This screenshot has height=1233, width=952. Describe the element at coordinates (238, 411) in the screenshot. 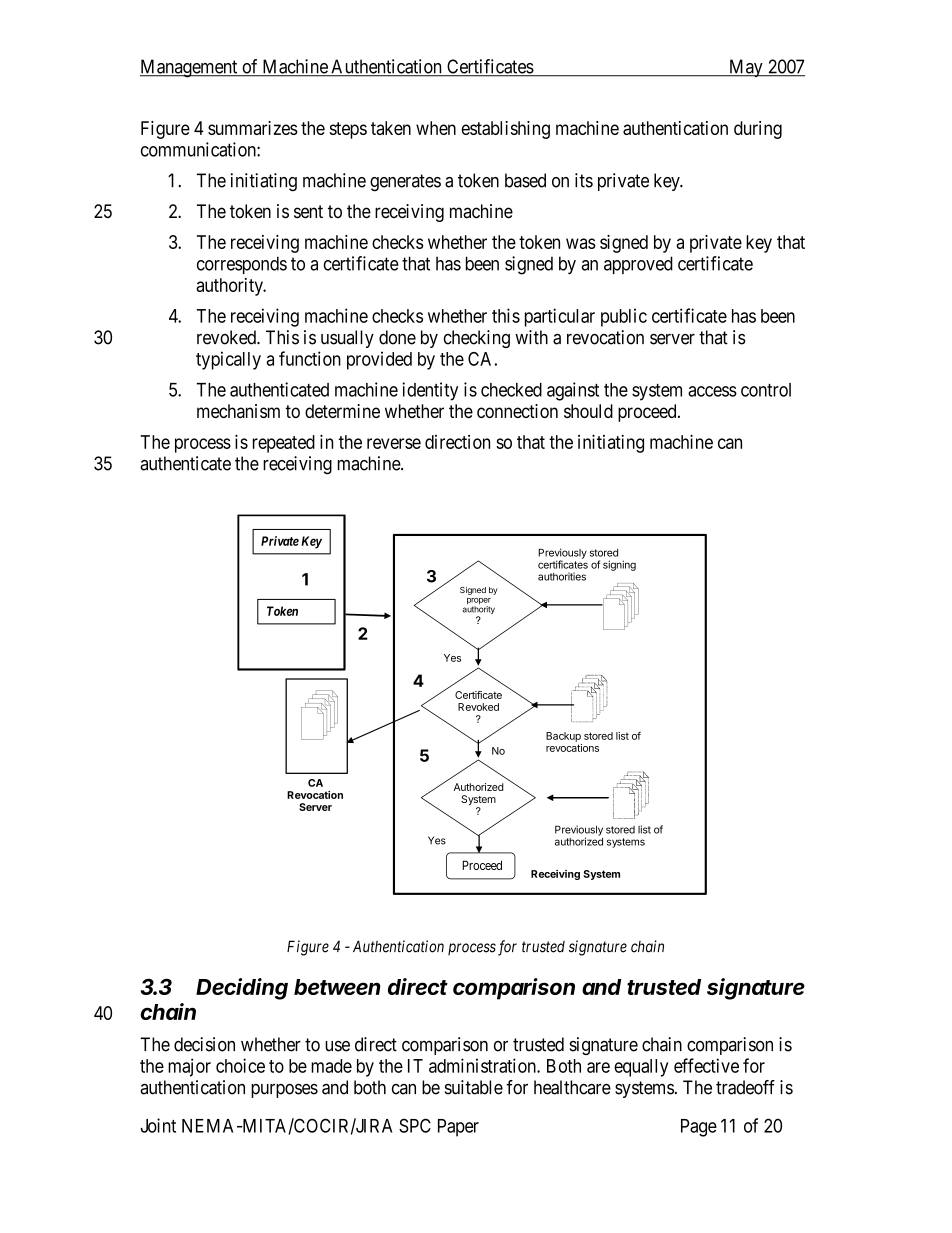

I see `mechanism` at that location.
